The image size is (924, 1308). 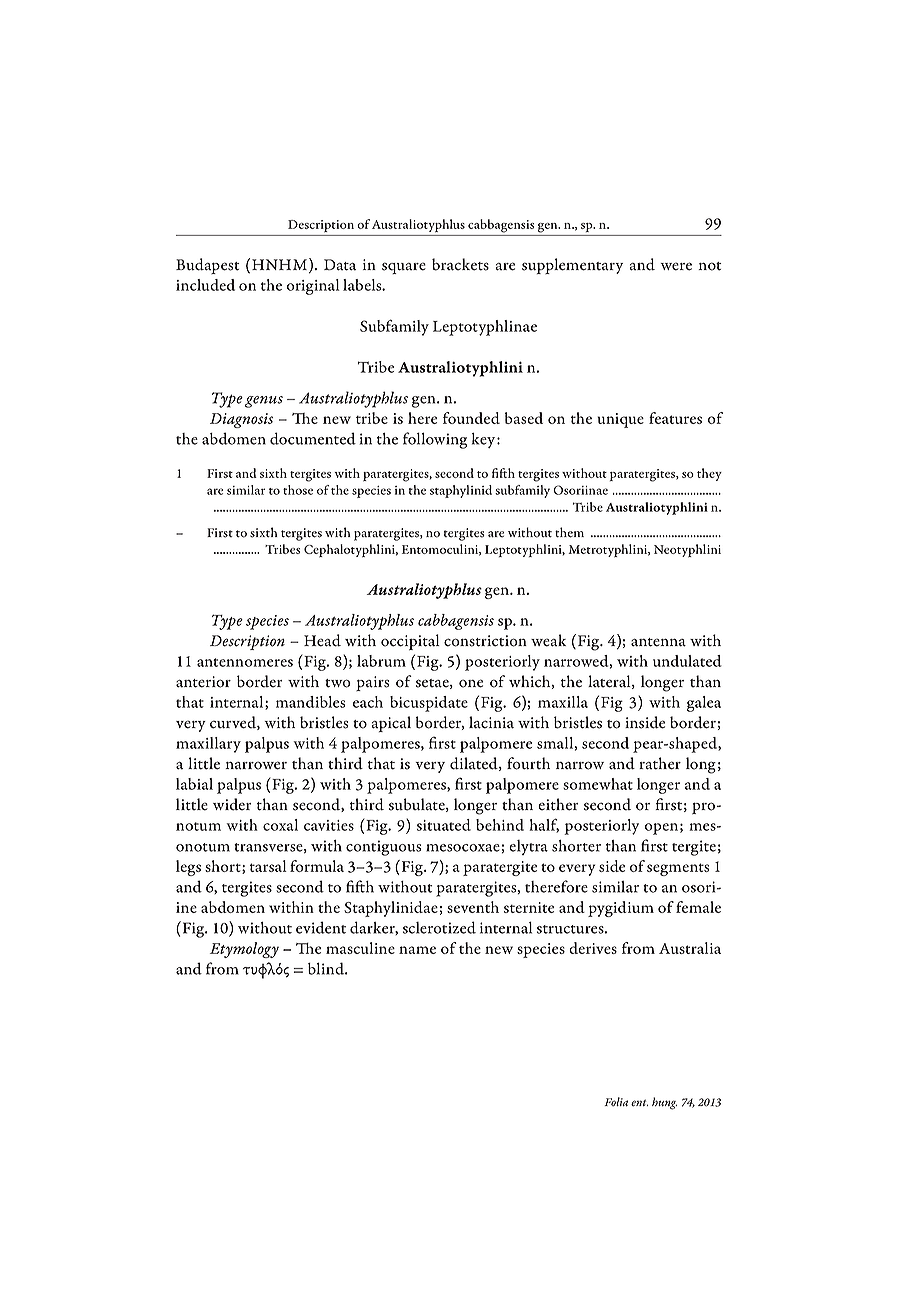 I want to click on they, so click(x=709, y=474).
